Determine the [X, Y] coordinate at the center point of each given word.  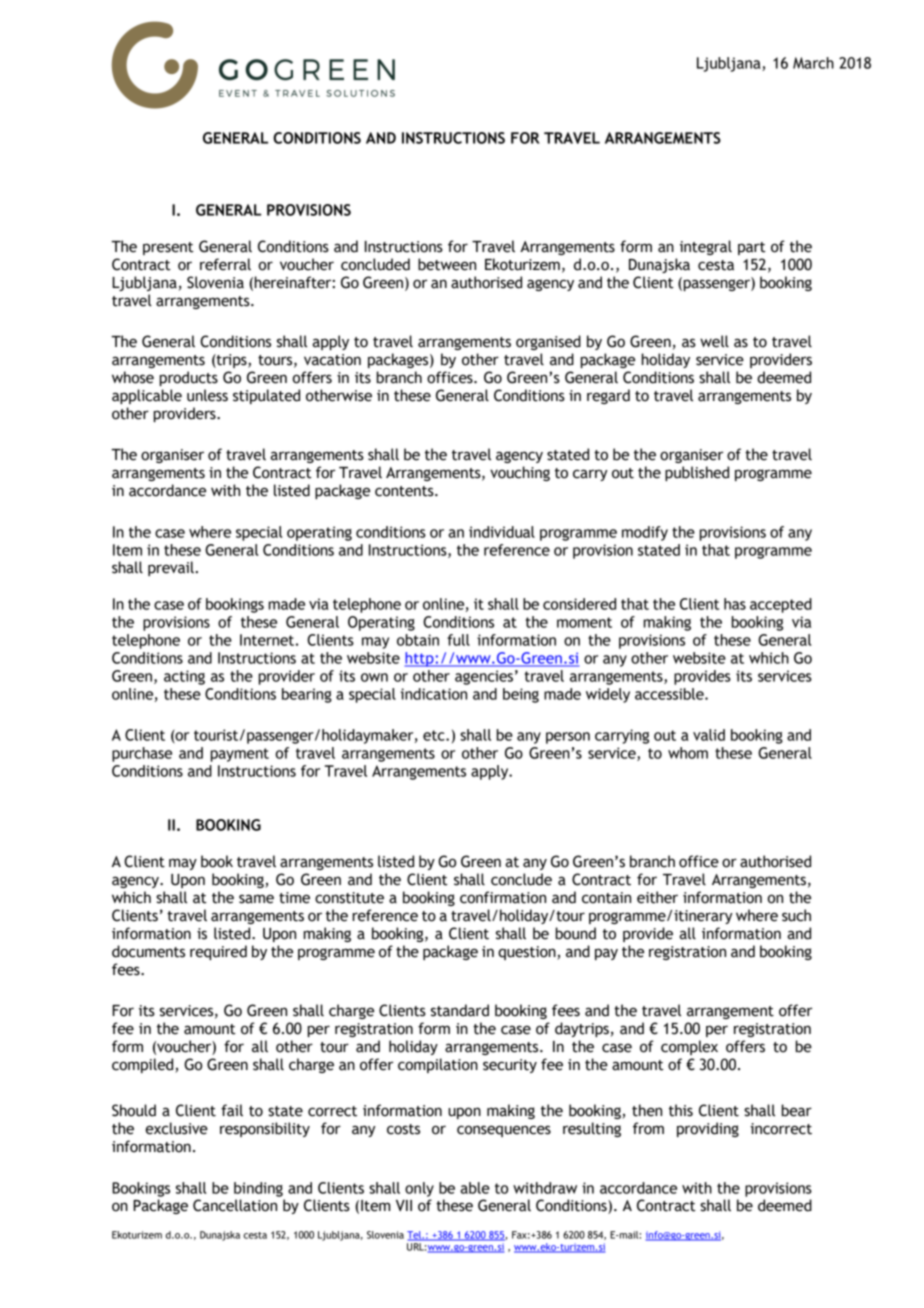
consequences [504, 1131]
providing [708, 1129]
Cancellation [235, 1205]
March [813, 63]
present [168, 248]
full [458, 640]
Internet [267, 640]
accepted [781, 605]
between [447, 264]
